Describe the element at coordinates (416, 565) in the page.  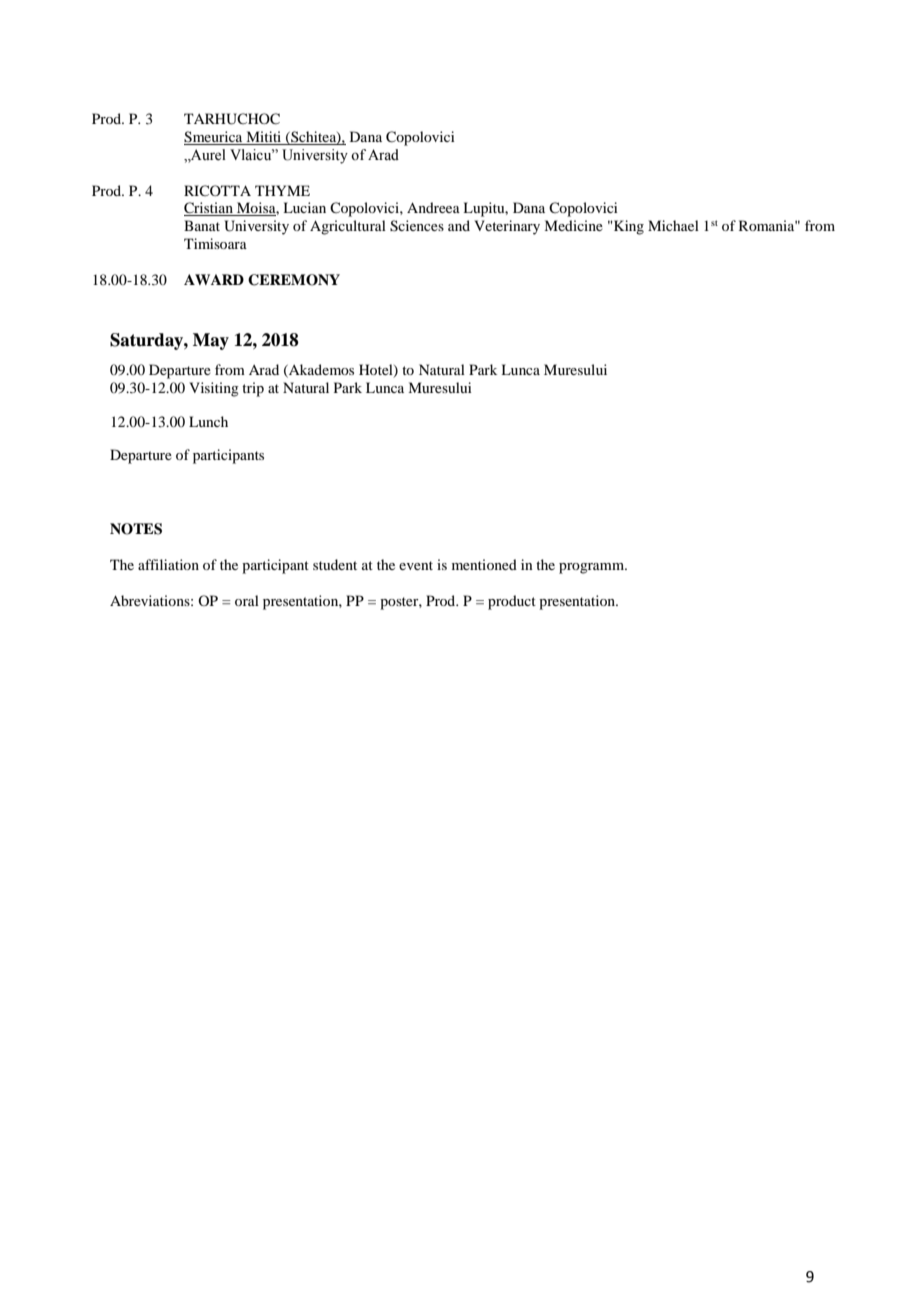
I see `event` at that location.
